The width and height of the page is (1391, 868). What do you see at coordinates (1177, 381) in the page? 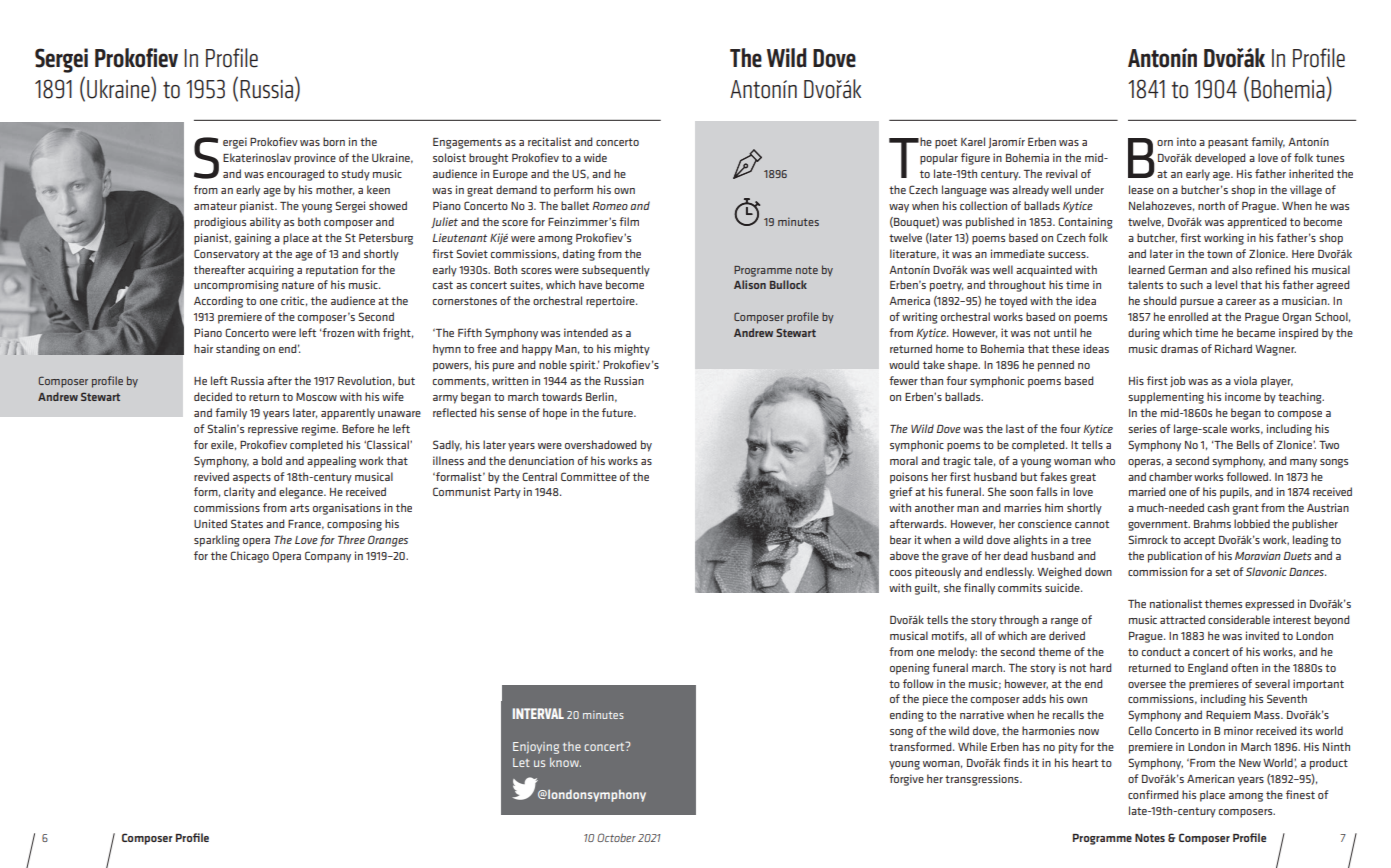
I see `job` at bounding box center [1177, 381].
